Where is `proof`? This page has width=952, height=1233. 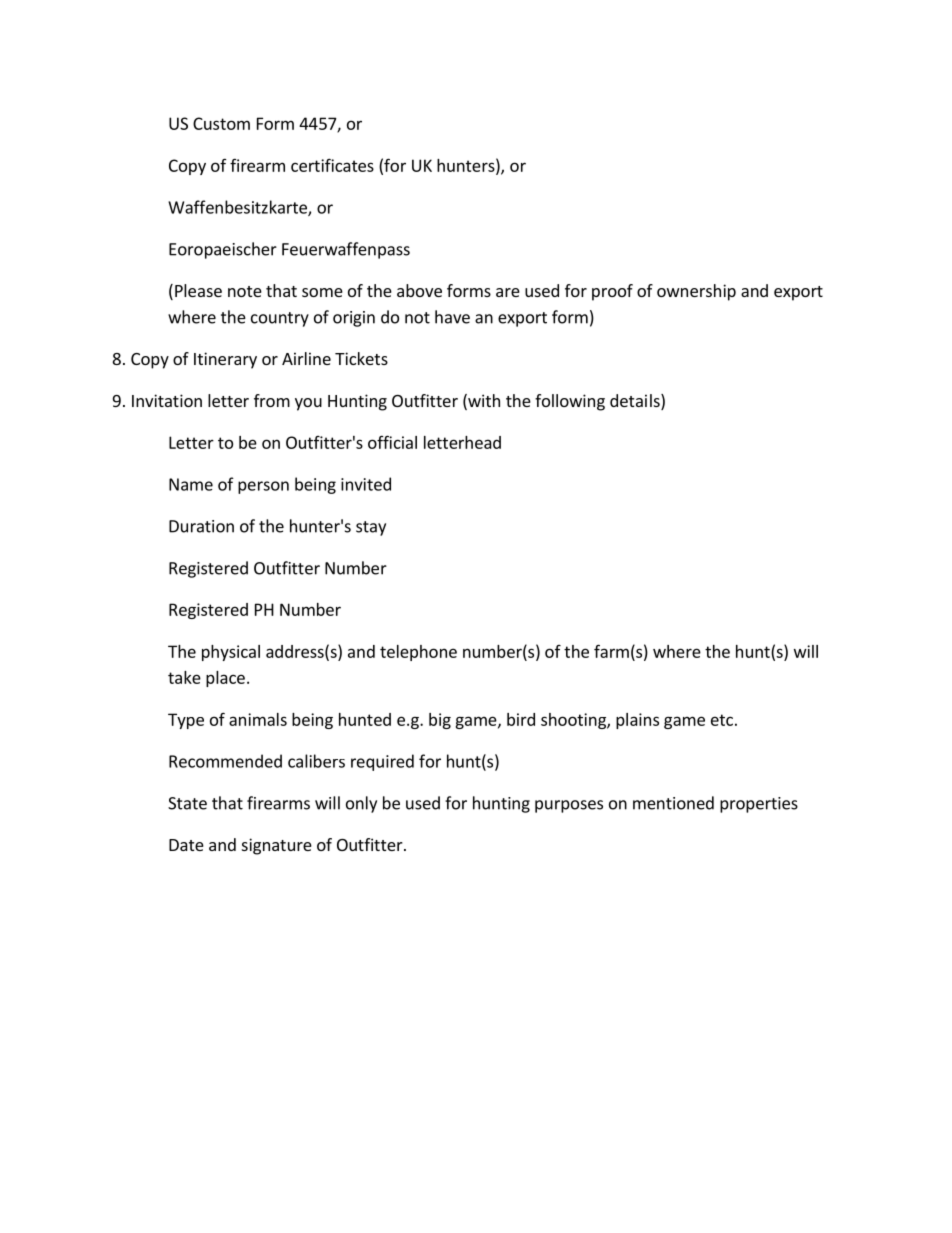 proof is located at coordinates (612, 292).
